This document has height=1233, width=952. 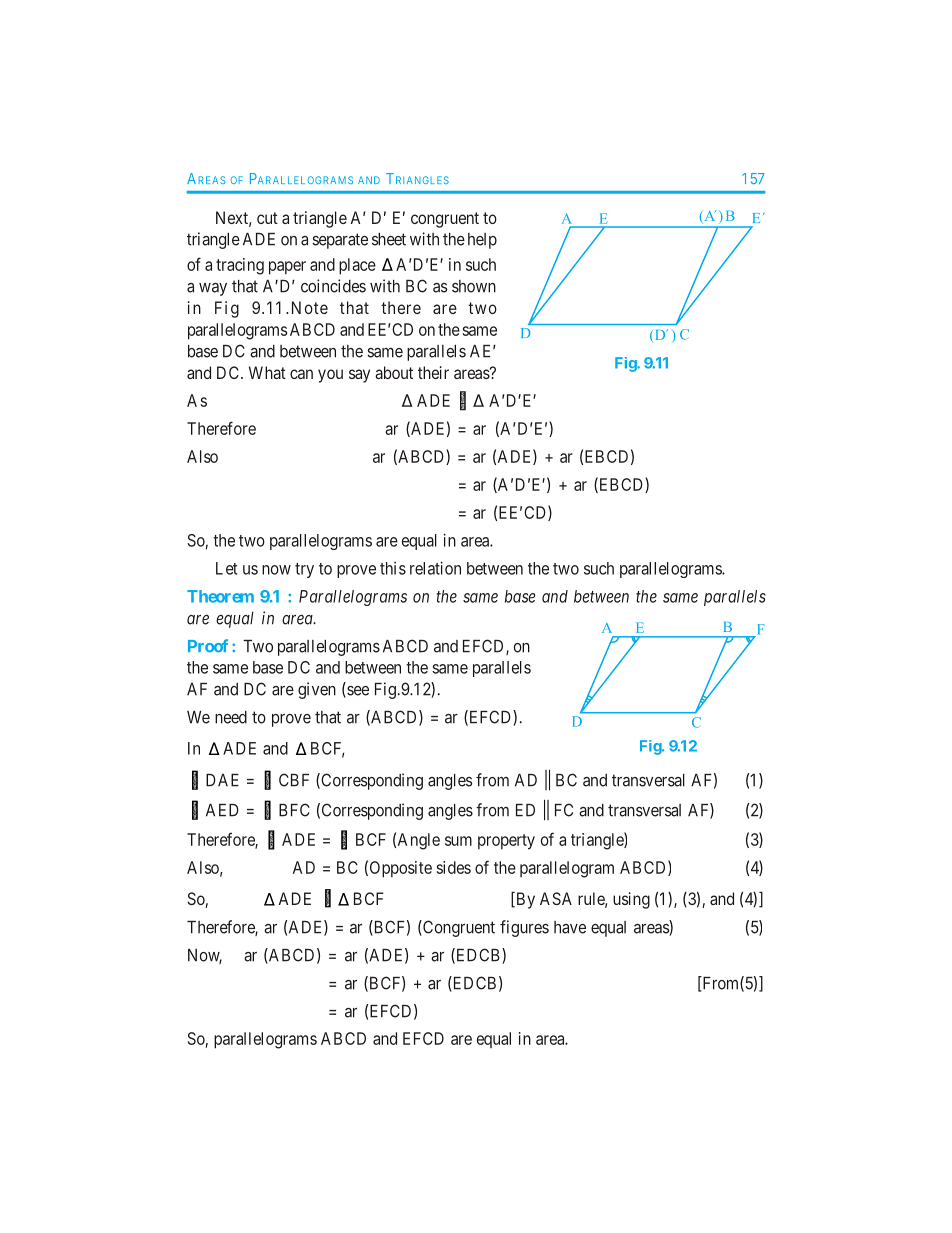 I want to click on sides, so click(x=454, y=867).
